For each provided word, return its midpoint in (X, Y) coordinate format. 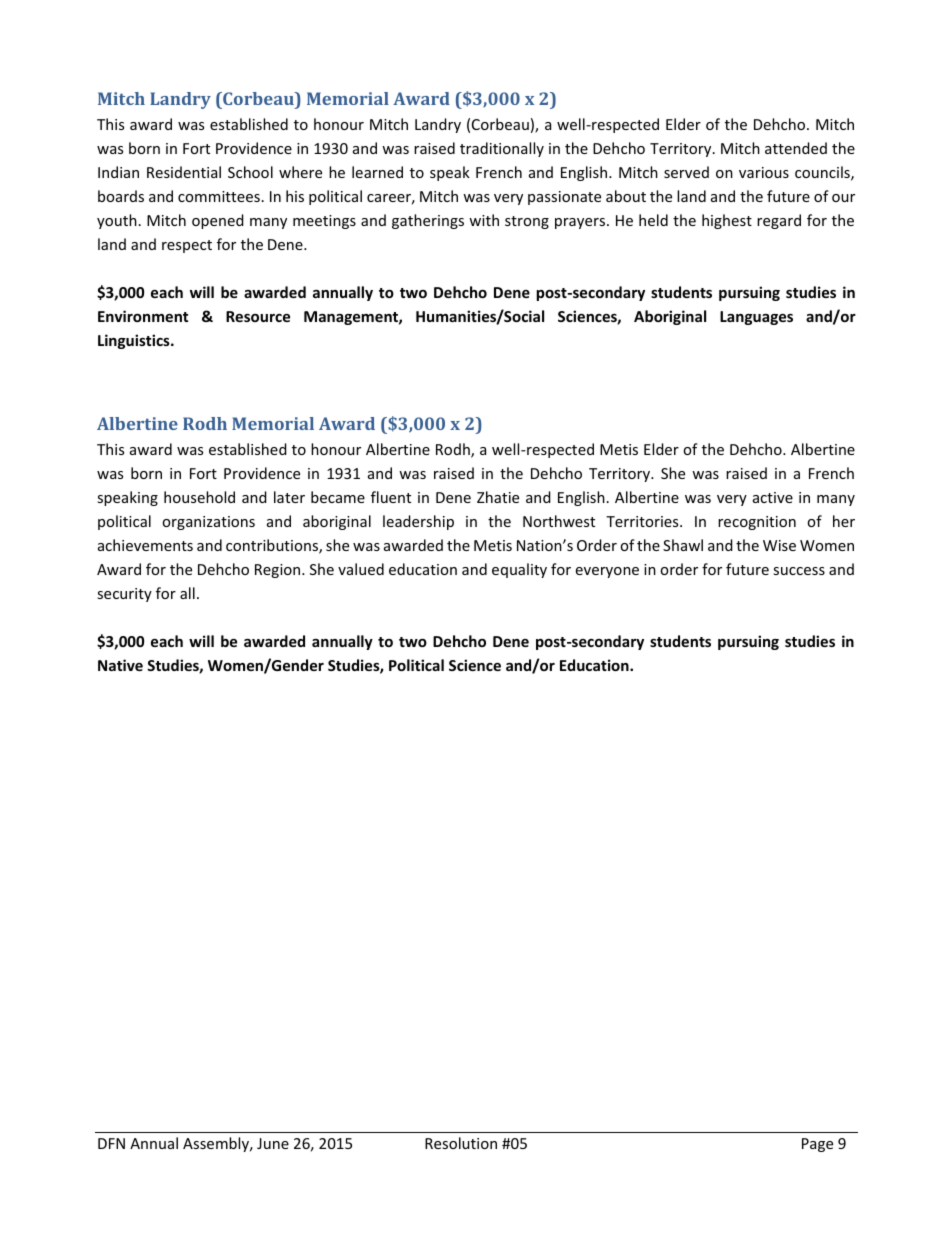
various (764, 172)
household (199, 497)
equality (519, 570)
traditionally (502, 149)
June (273, 1143)
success (799, 571)
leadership (418, 522)
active (773, 497)
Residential (184, 172)
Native (120, 665)
